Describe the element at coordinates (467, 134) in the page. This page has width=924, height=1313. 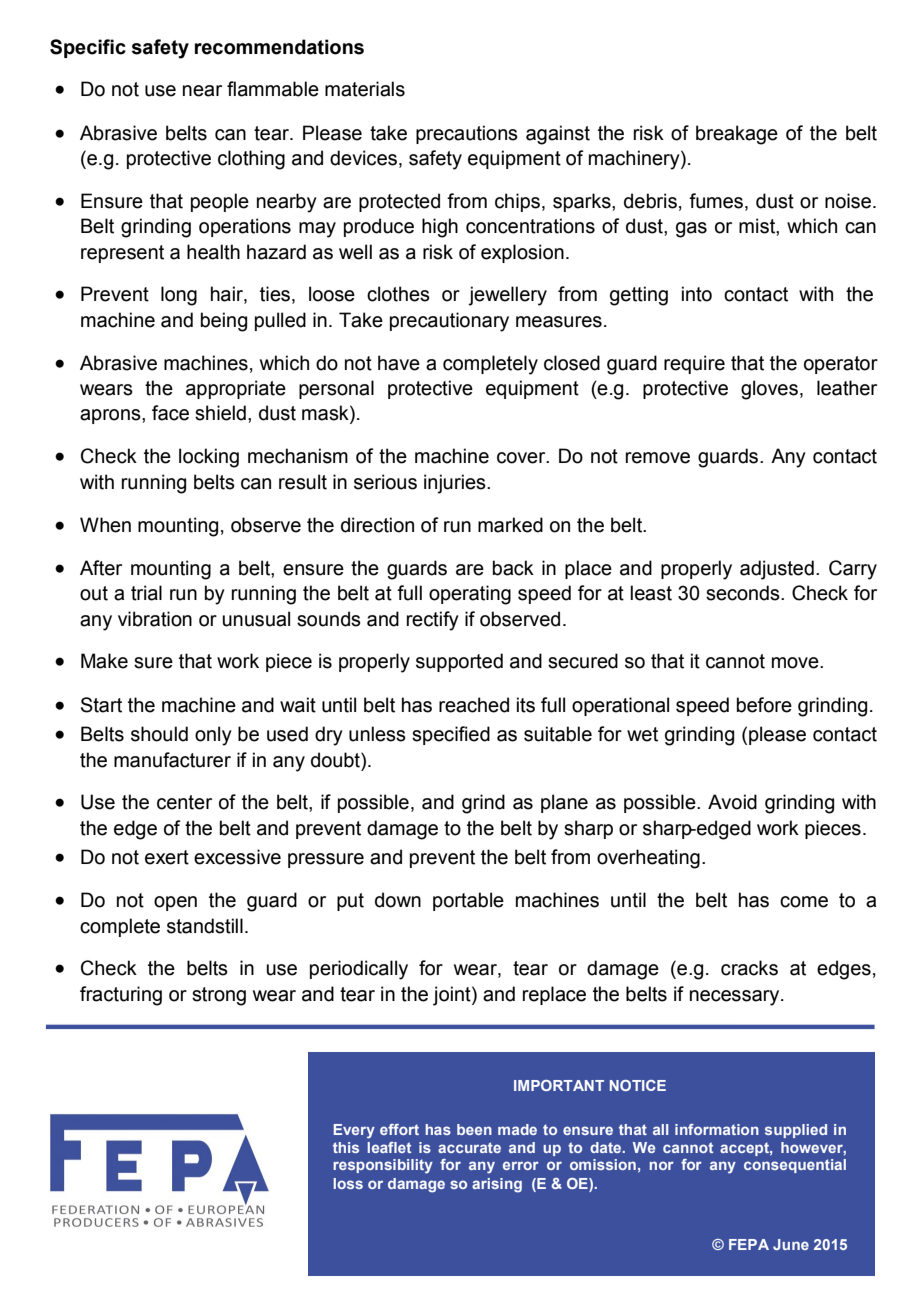
I see `precautions` at that location.
